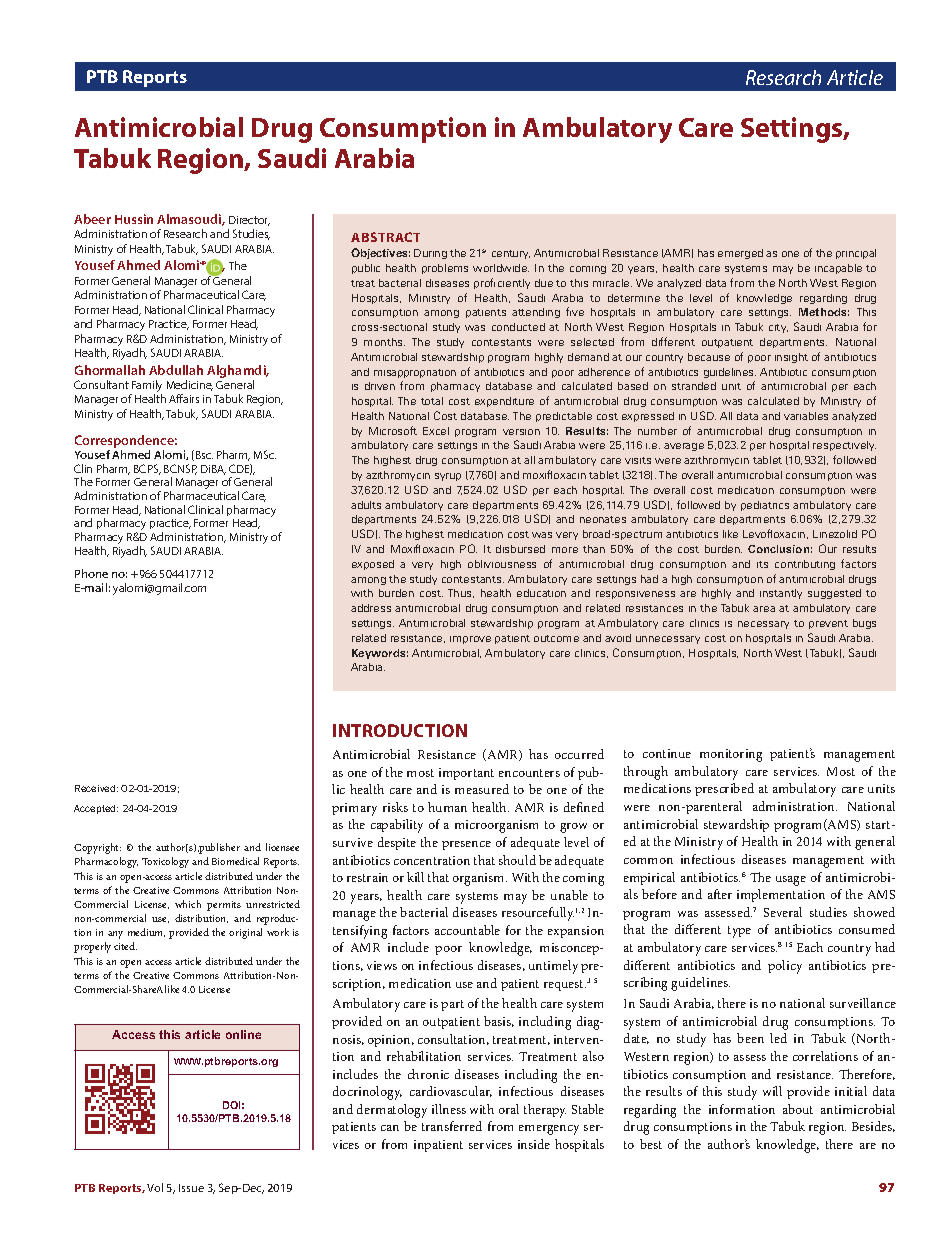 The width and height of the document is (952, 1233). What do you see at coordinates (791, 881) in the document?
I see `usage` at bounding box center [791, 881].
